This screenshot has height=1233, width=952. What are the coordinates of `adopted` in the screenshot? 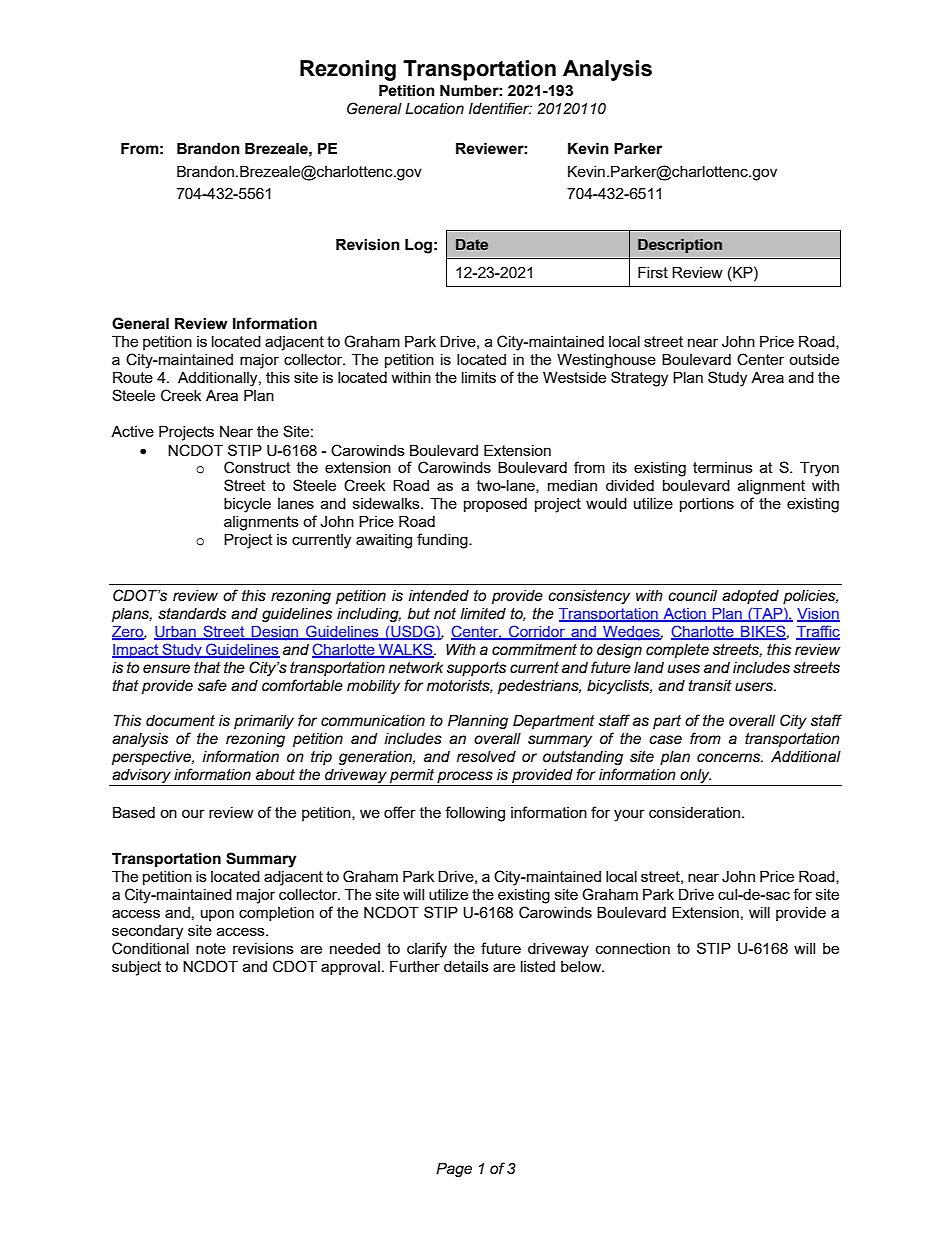 It's located at (750, 597).
